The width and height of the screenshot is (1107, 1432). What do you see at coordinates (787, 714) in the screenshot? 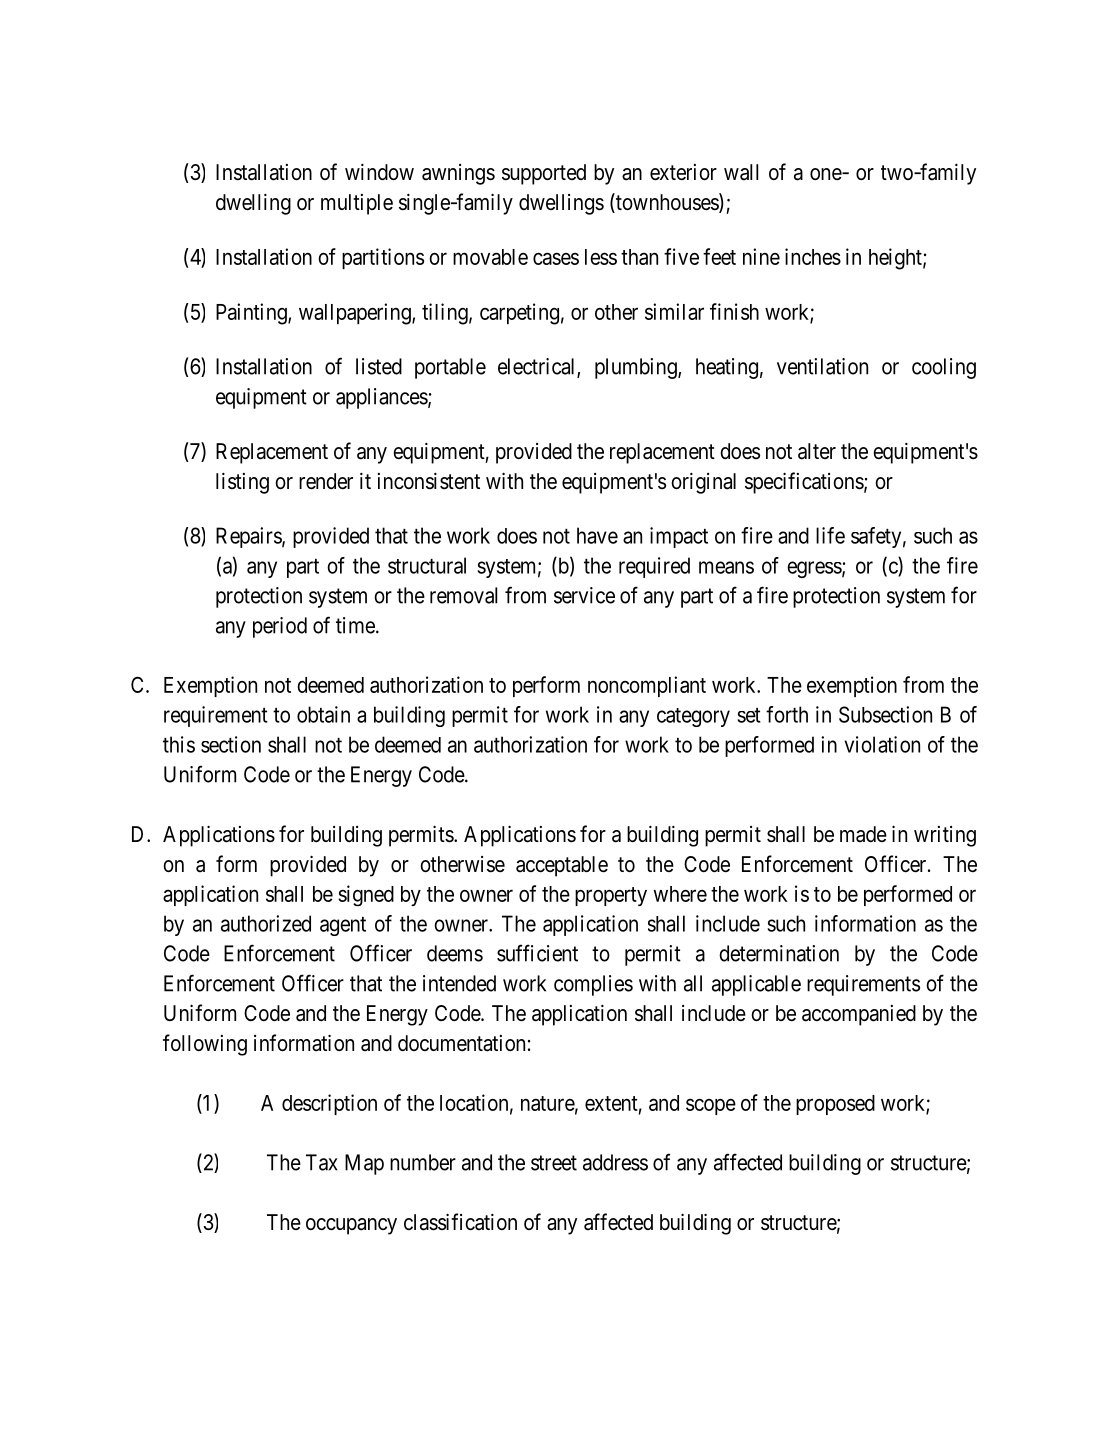
I see `forth` at bounding box center [787, 714].
